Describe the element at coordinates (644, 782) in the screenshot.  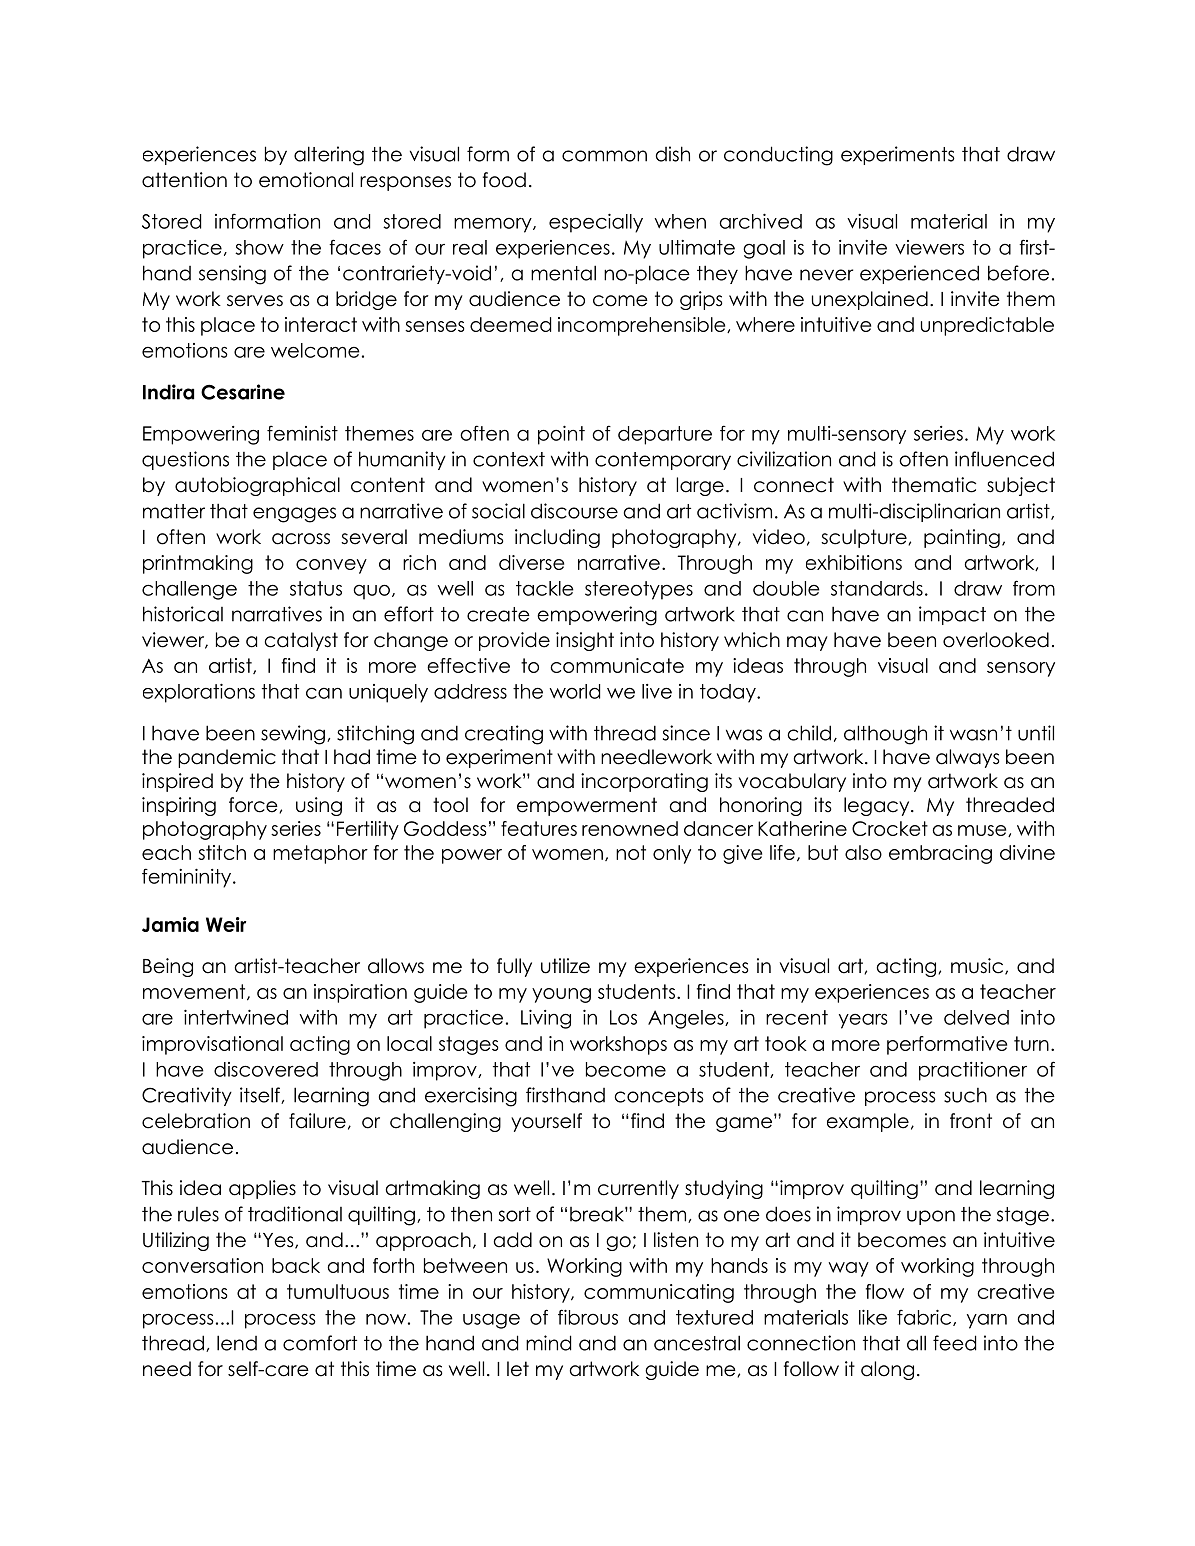
I see `incorporating` at that location.
